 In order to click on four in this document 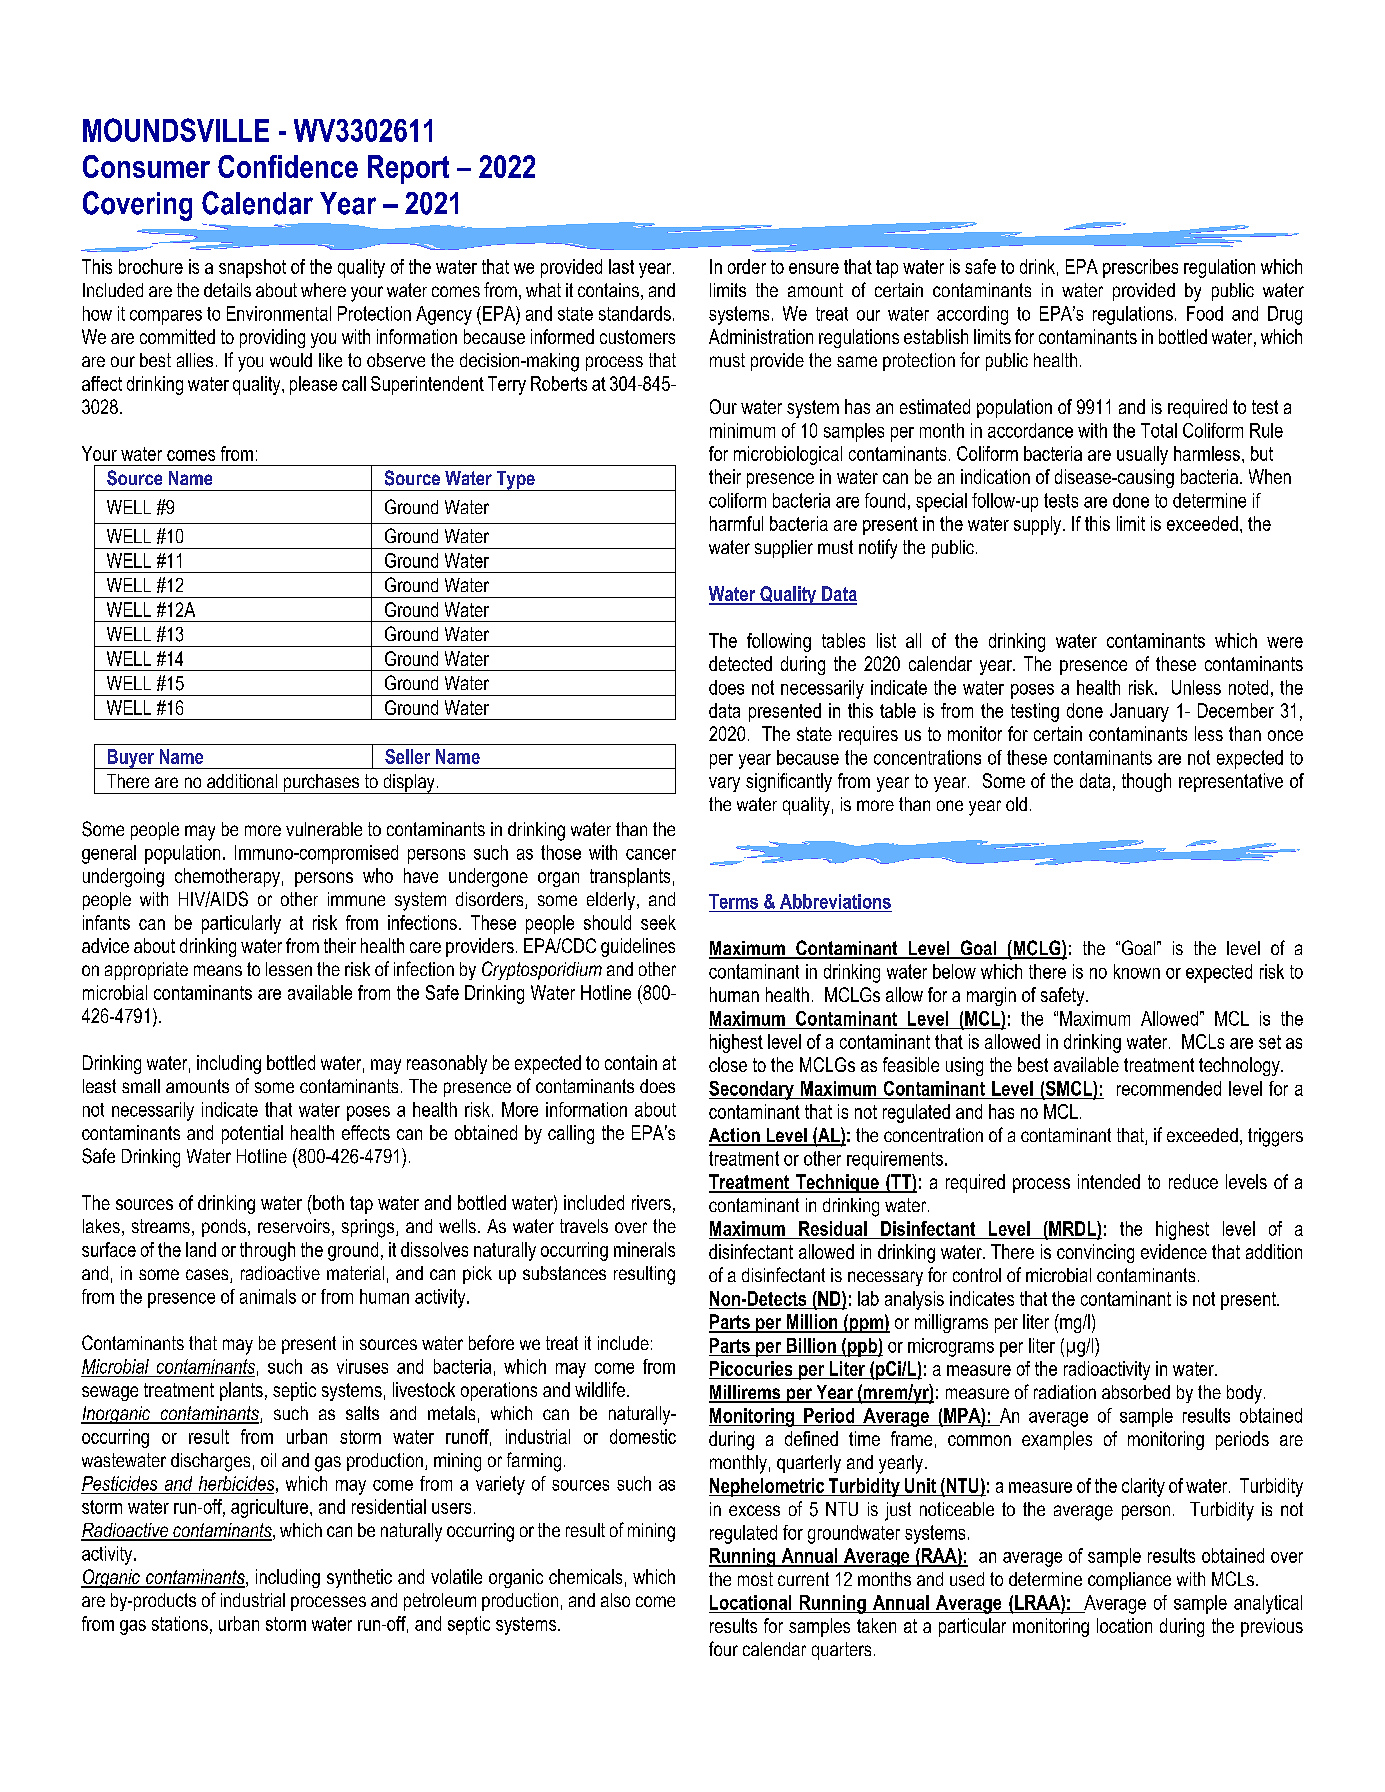, I will do `click(723, 1648)`.
